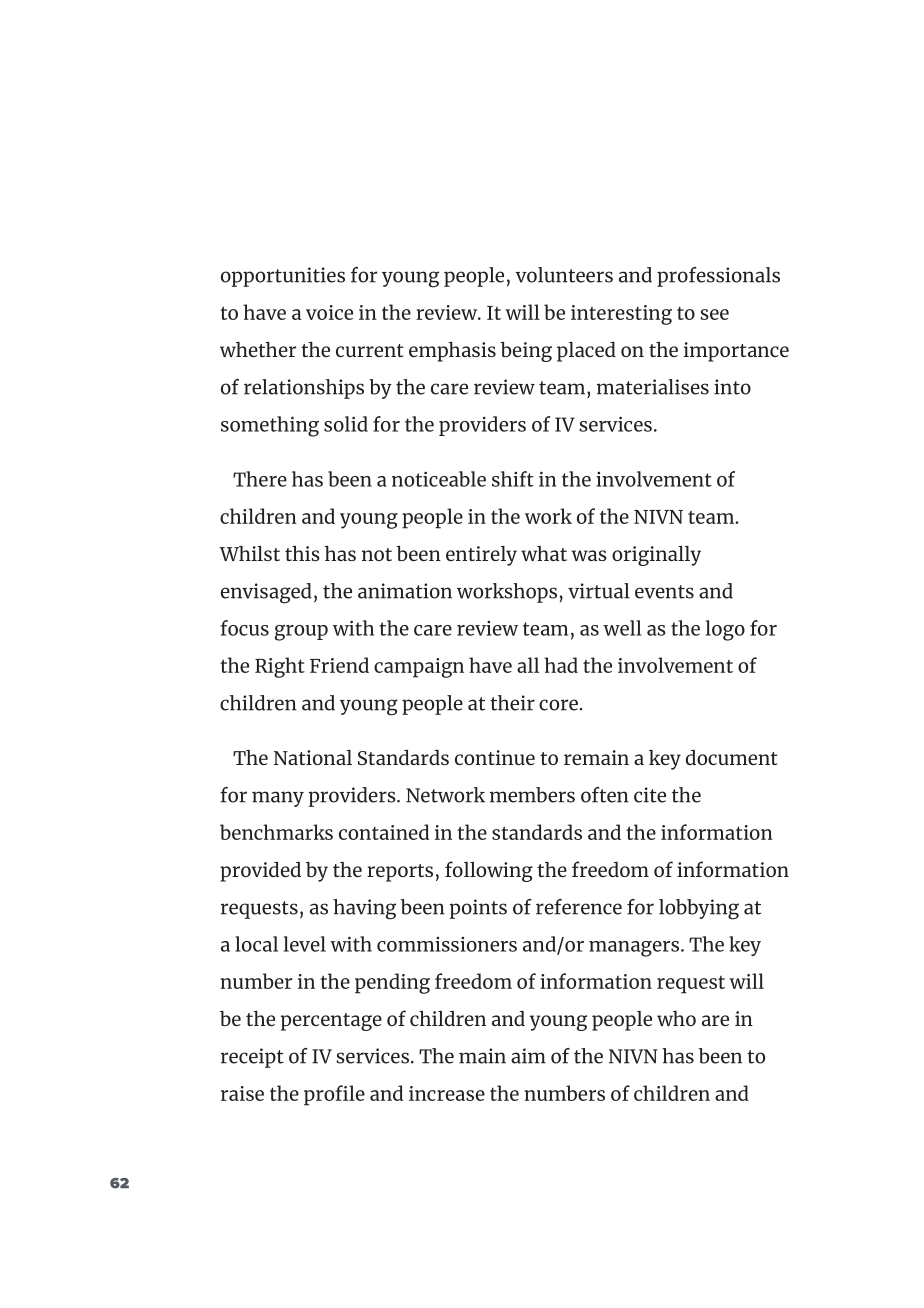  I want to click on Right, so click(280, 667).
